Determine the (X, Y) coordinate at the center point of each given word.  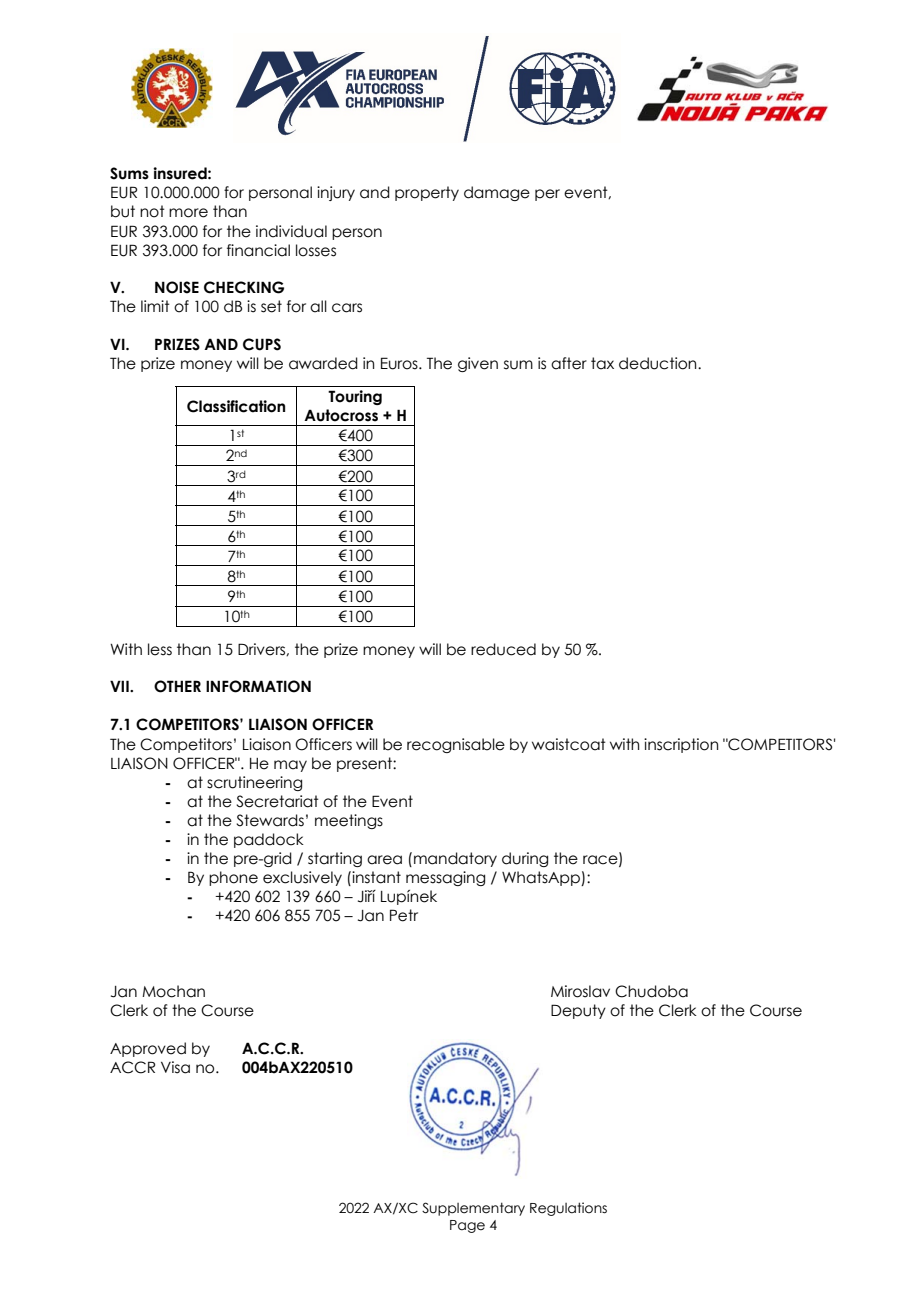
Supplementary (473, 1209)
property (427, 193)
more (188, 213)
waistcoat (569, 744)
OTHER (177, 686)
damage (497, 193)
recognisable (456, 745)
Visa (175, 1067)
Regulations (568, 1209)
